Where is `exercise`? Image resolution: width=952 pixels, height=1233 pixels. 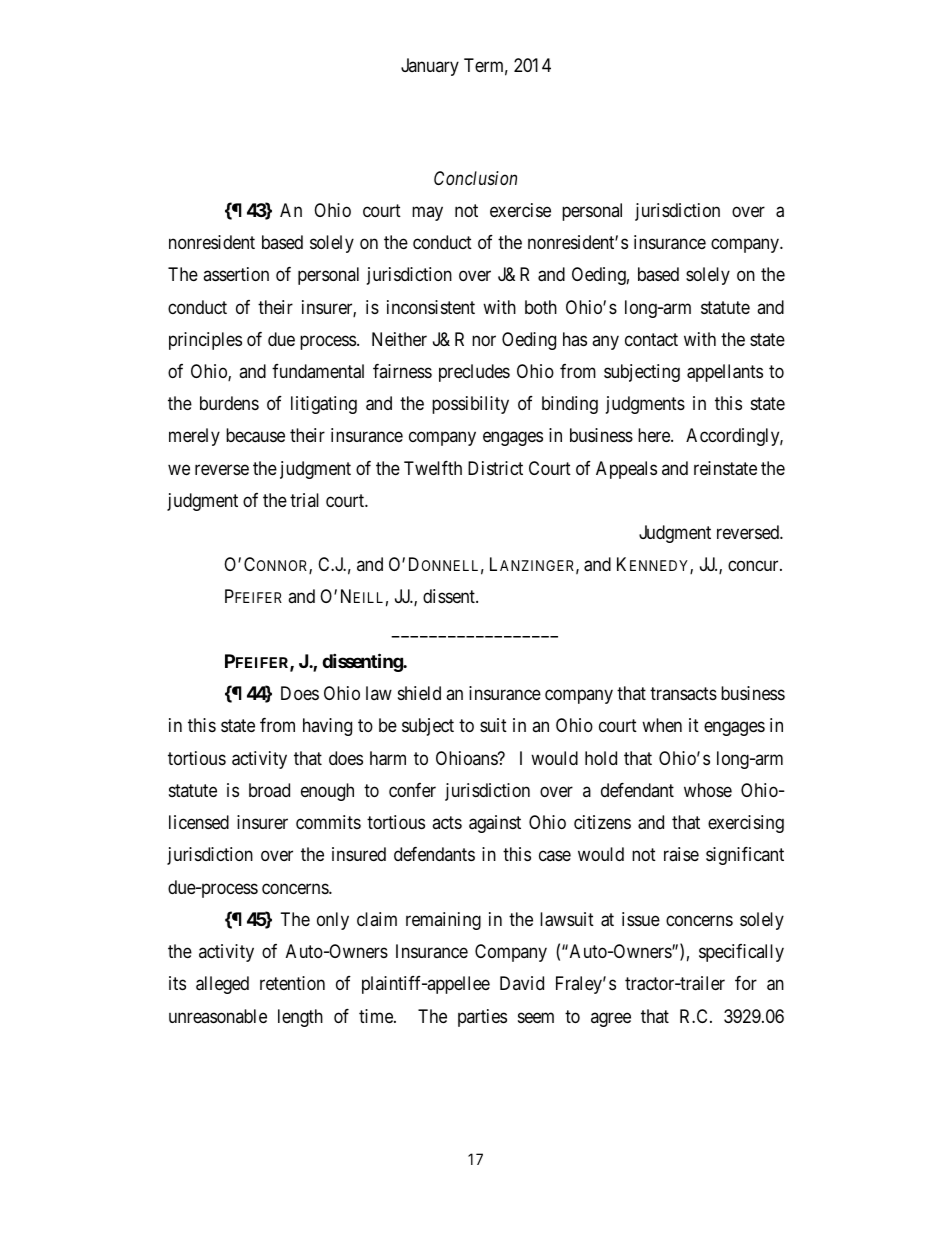 exercise is located at coordinates (520, 210).
